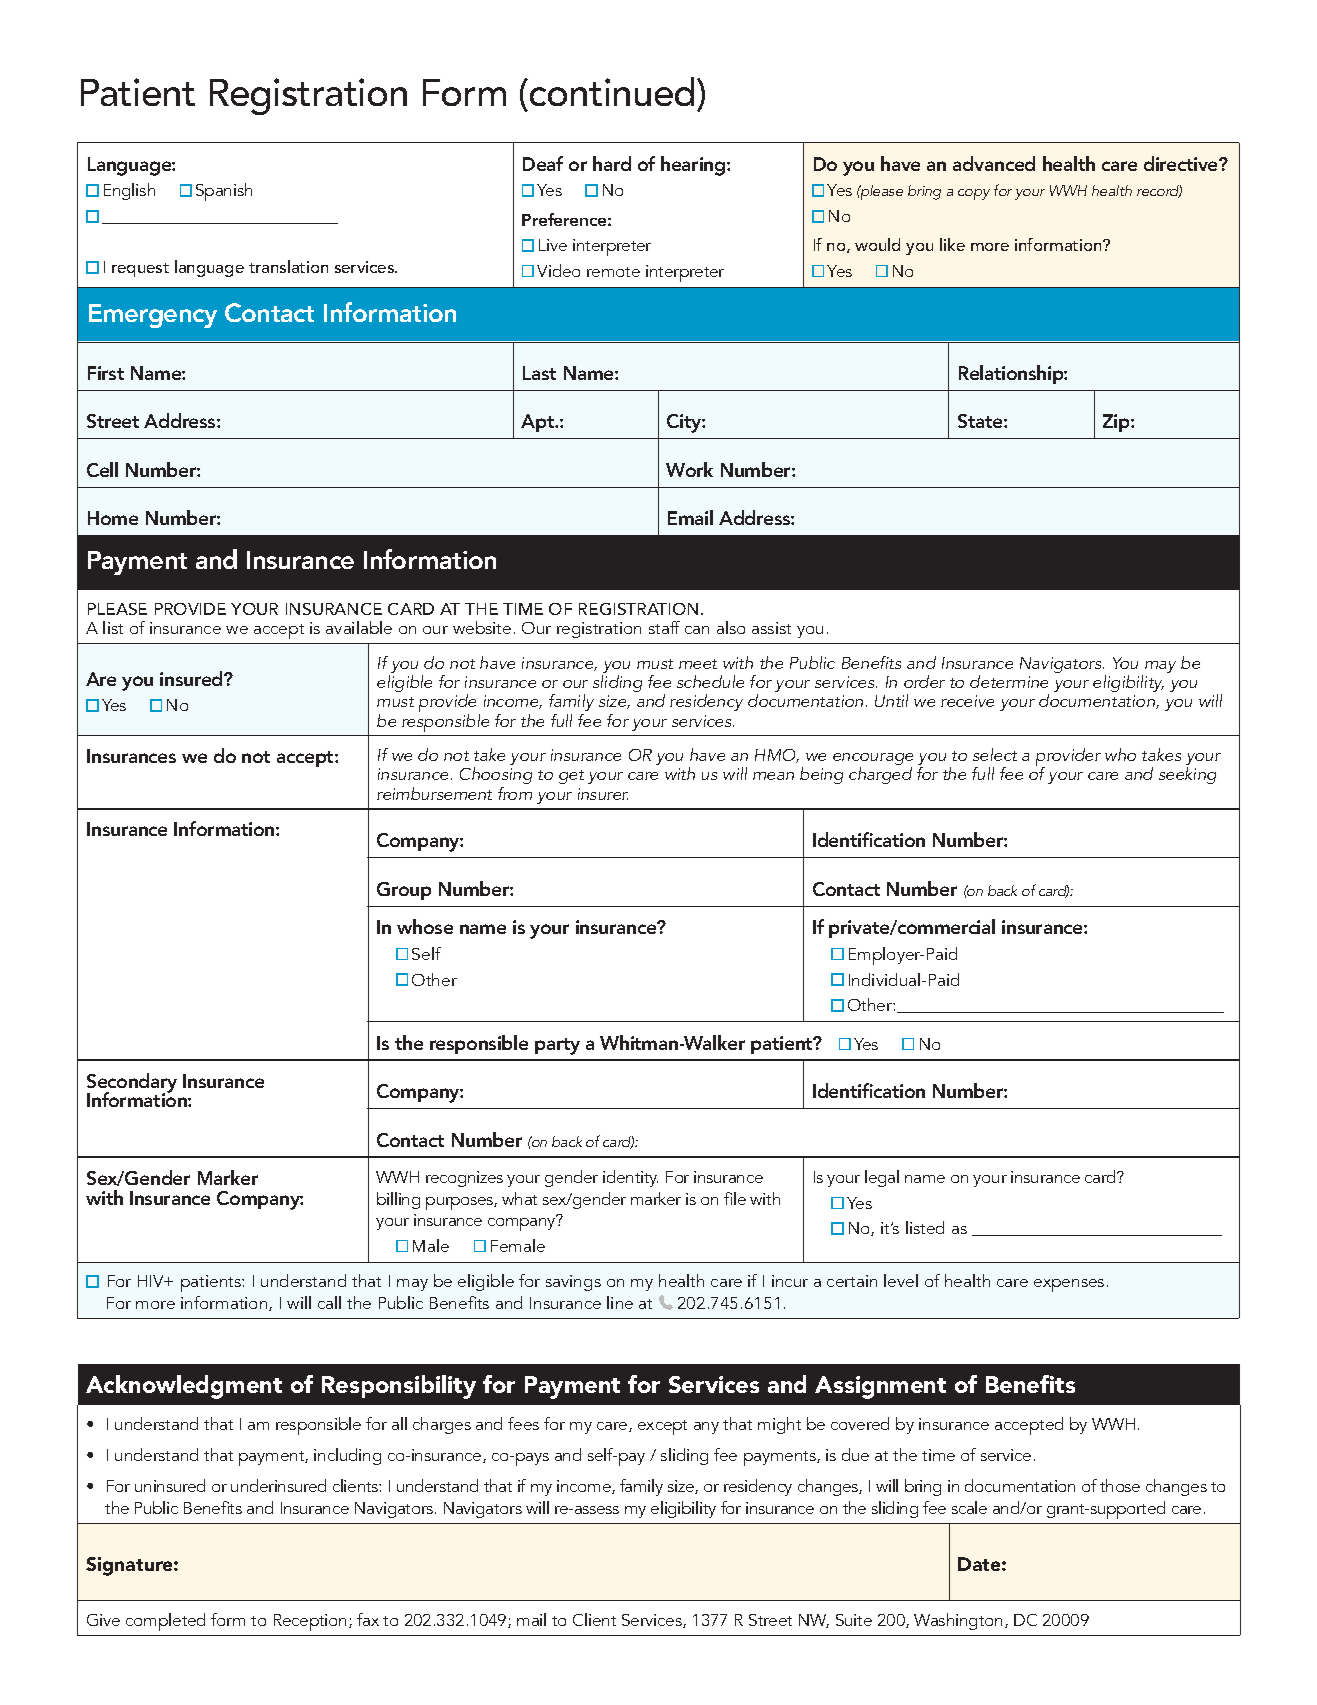 The width and height of the screenshot is (1317, 1705). Describe the element at coordinates (1069, 1285) in the screenshot. I see `expenses` at that location.
